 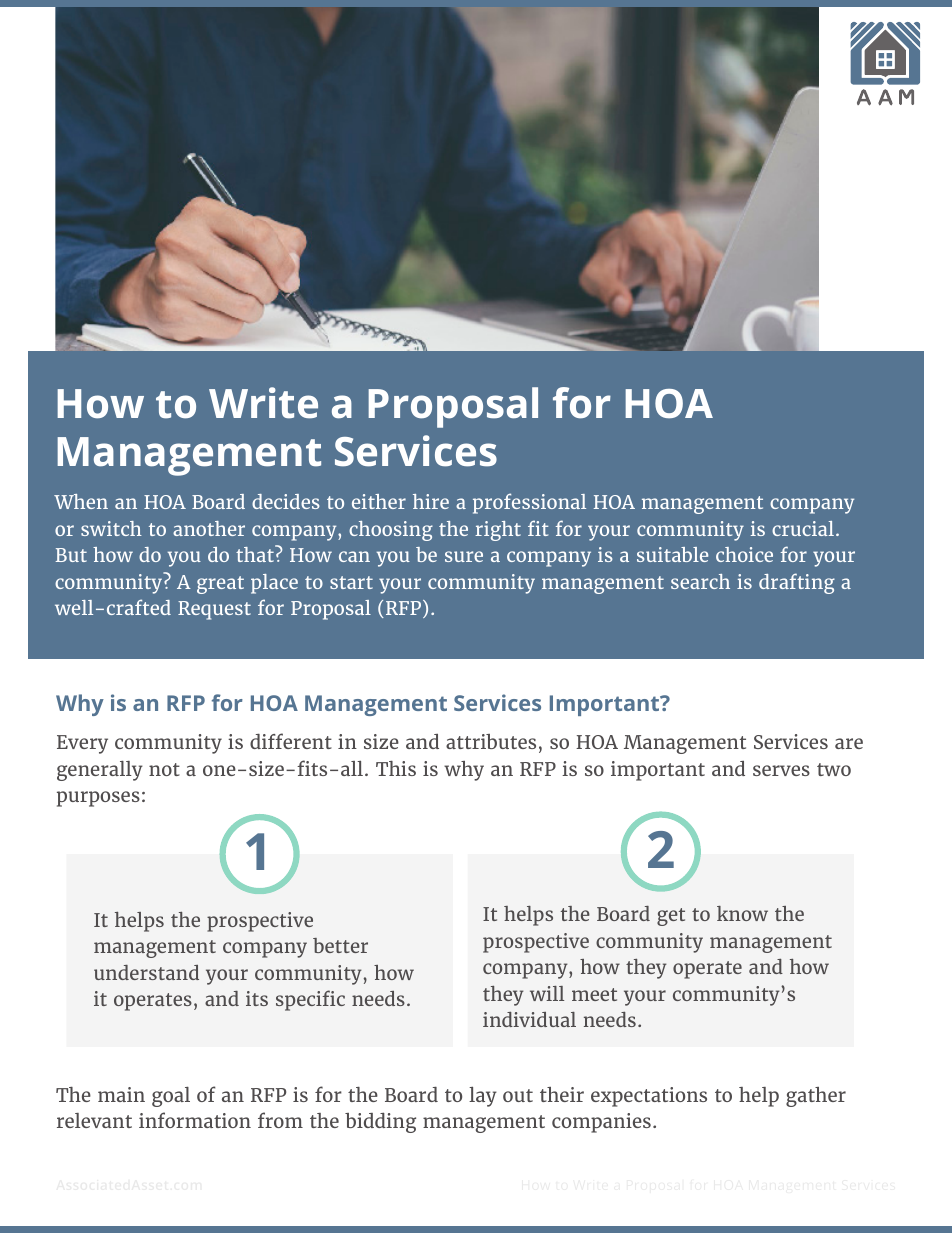 I want to click on right, so click(x=498, y=531).
